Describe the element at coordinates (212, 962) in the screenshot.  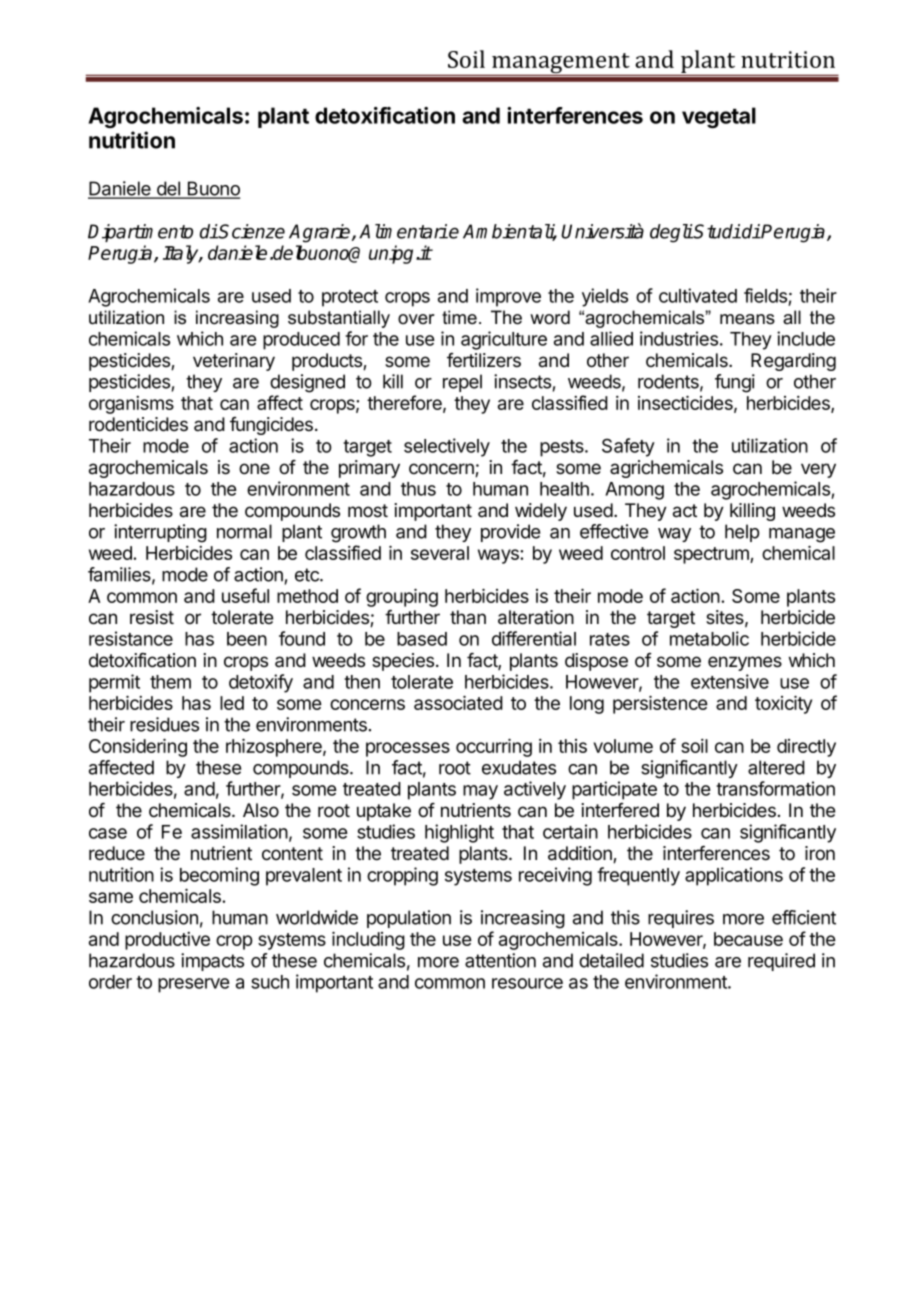
I see `impacts` at that location.
